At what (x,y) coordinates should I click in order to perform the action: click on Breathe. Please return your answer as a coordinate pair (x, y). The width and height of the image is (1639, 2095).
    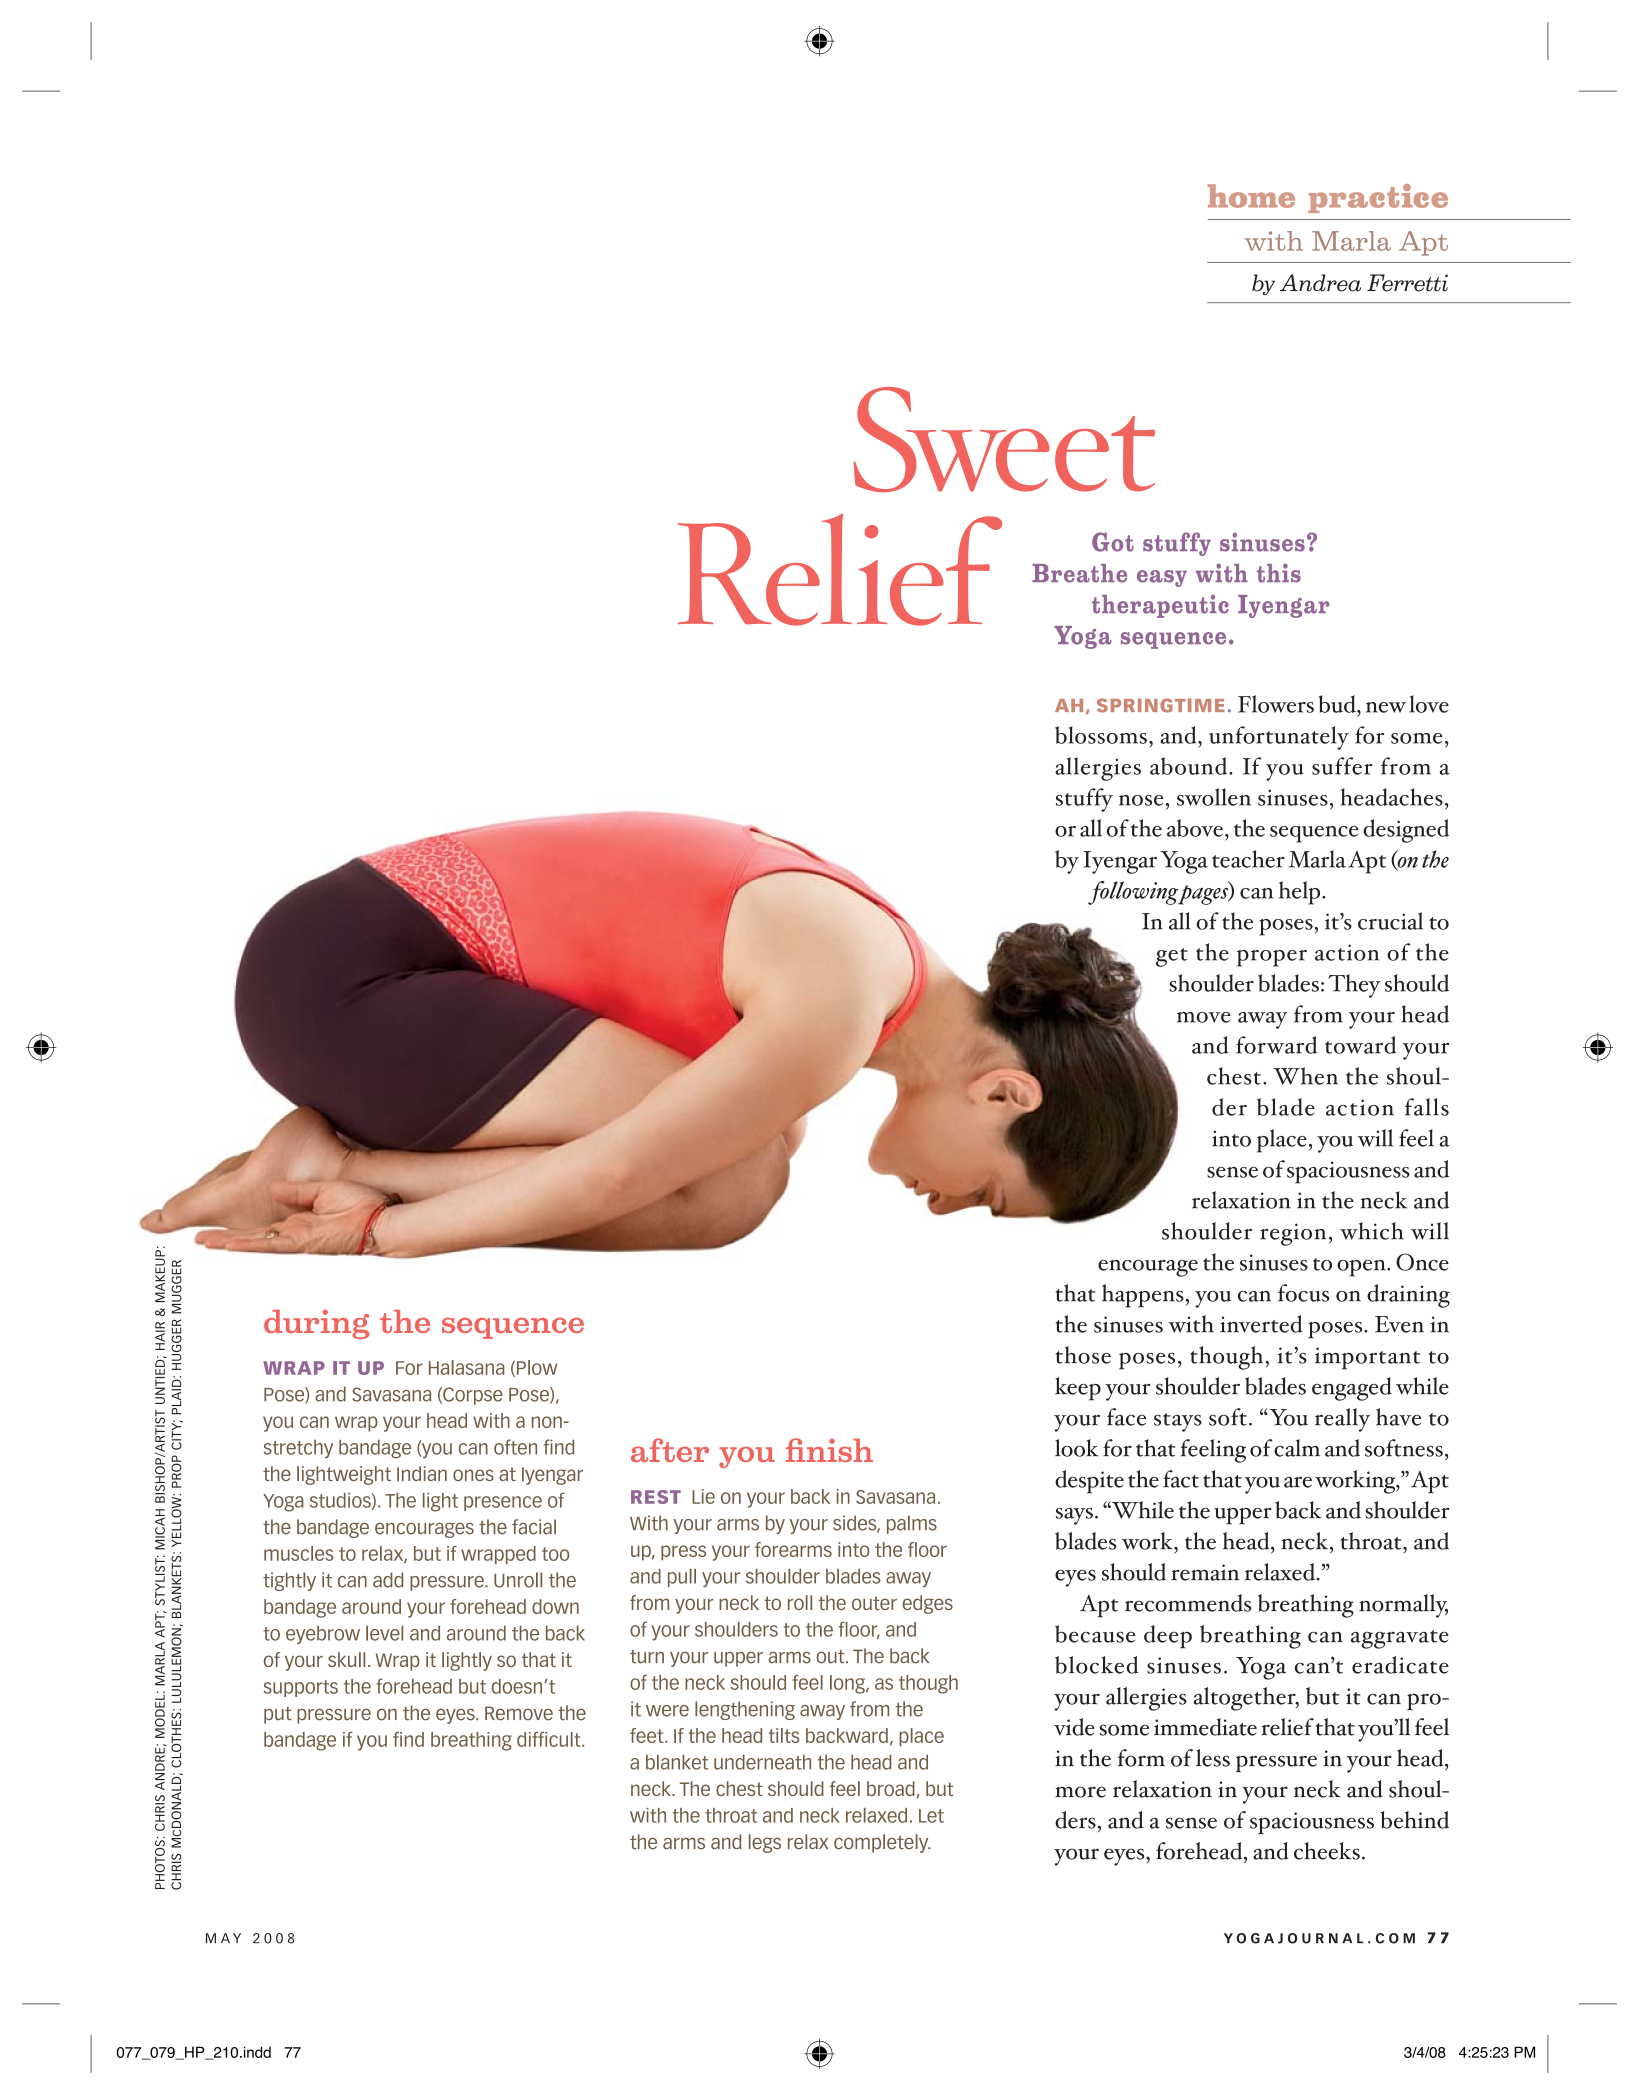
    Looking at the image, I should click on (1079, 573).
